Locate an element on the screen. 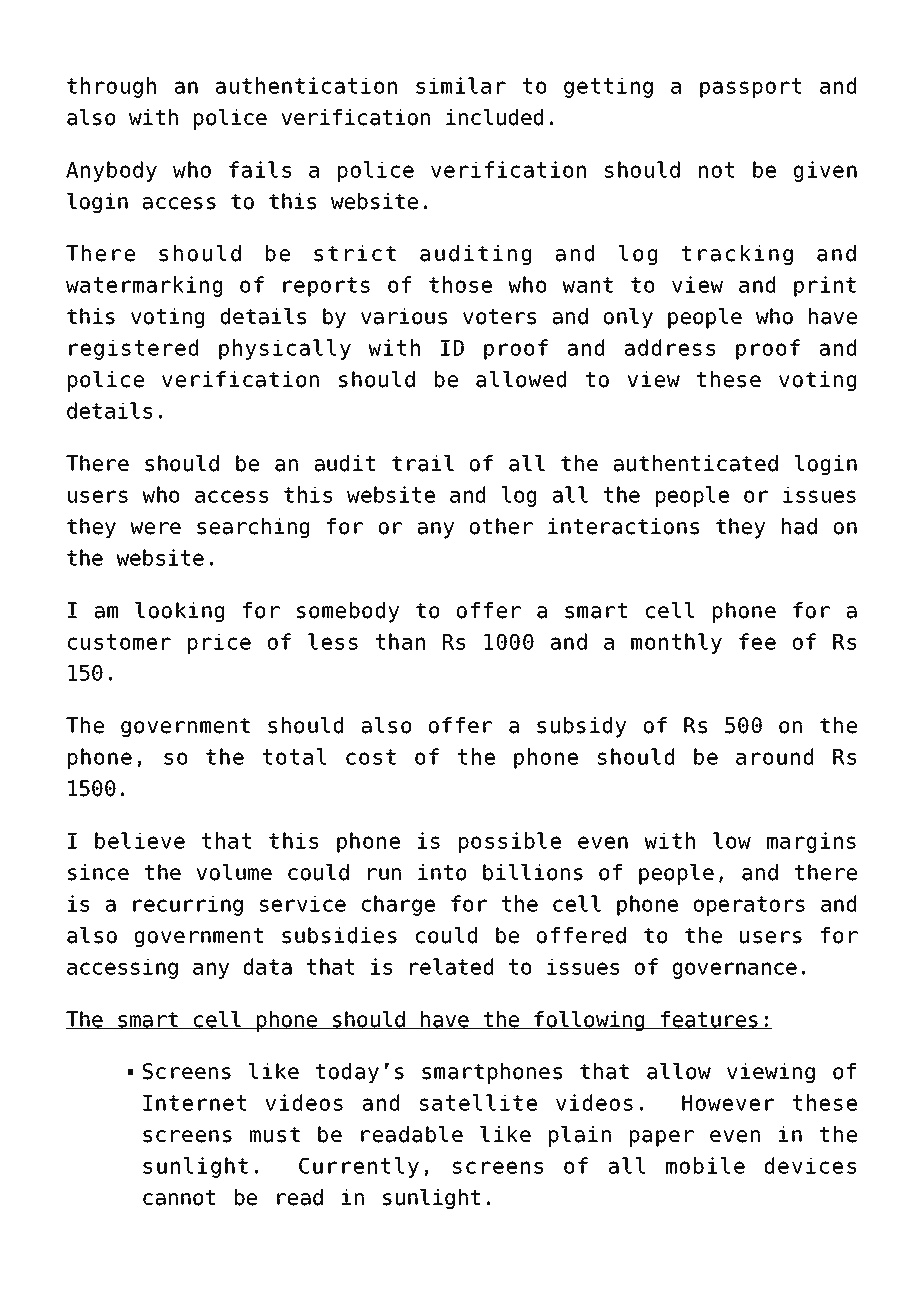 The width and height of the screenshot is (924, 1308). margins is located at coordinates (811, 842).
